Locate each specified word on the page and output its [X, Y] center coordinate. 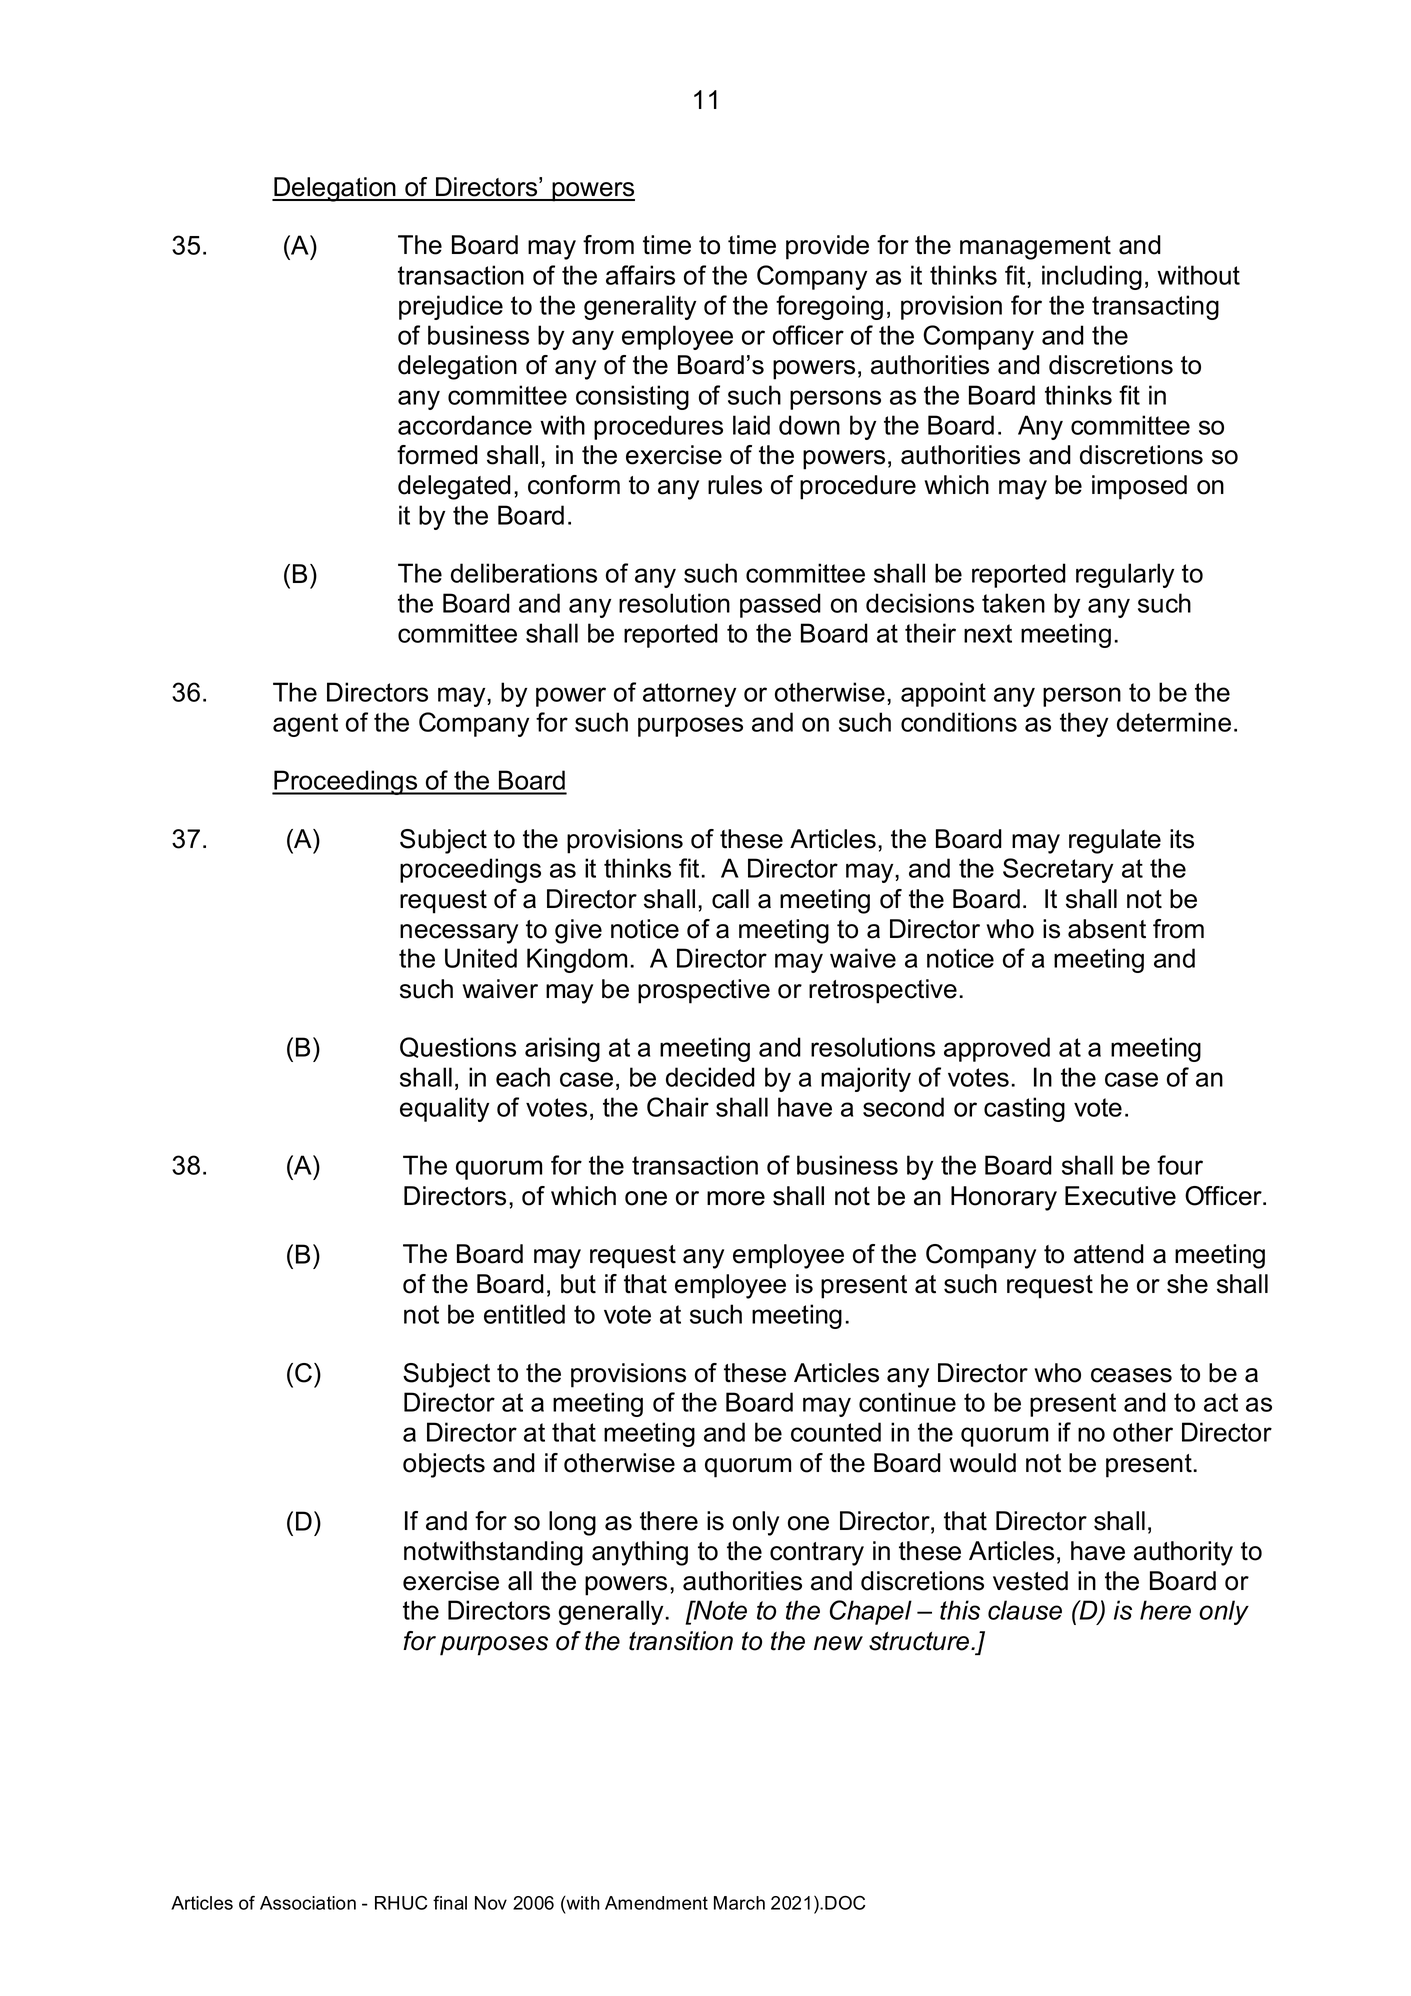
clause [1025, 1610]
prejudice [451, 307]
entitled [524, 1314]
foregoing [829, 307]
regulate [1115, 841]
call [730, 899]
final [450, 1903]
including [1092, 277]
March [739, 1903]
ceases [1131, 1375]
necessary [459, 934]
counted [836, 1432]
